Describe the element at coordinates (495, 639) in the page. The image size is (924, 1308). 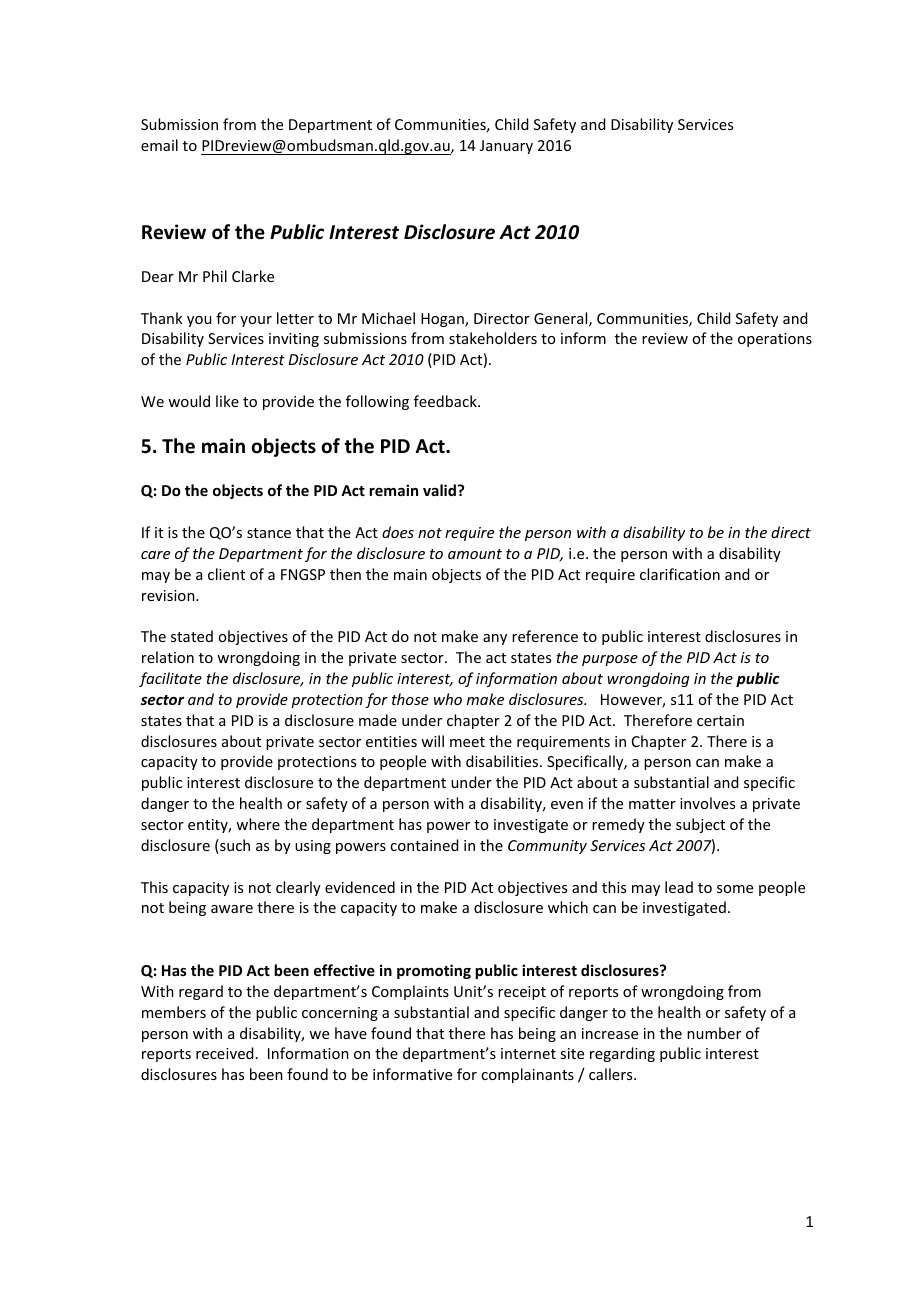
I see `any` at that location.
